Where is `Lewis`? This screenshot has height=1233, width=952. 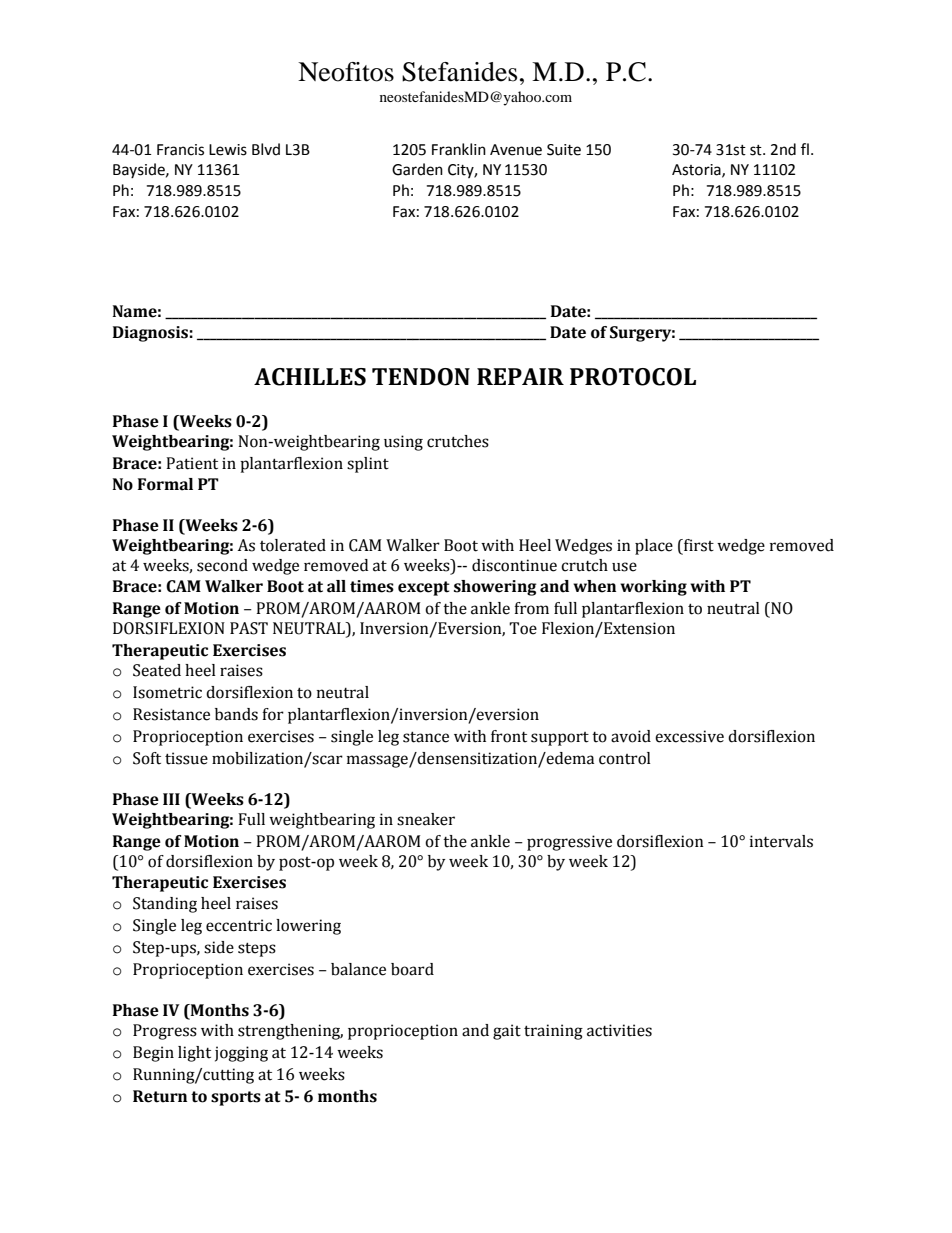
Lewis is located at coordinates (228, 150).
